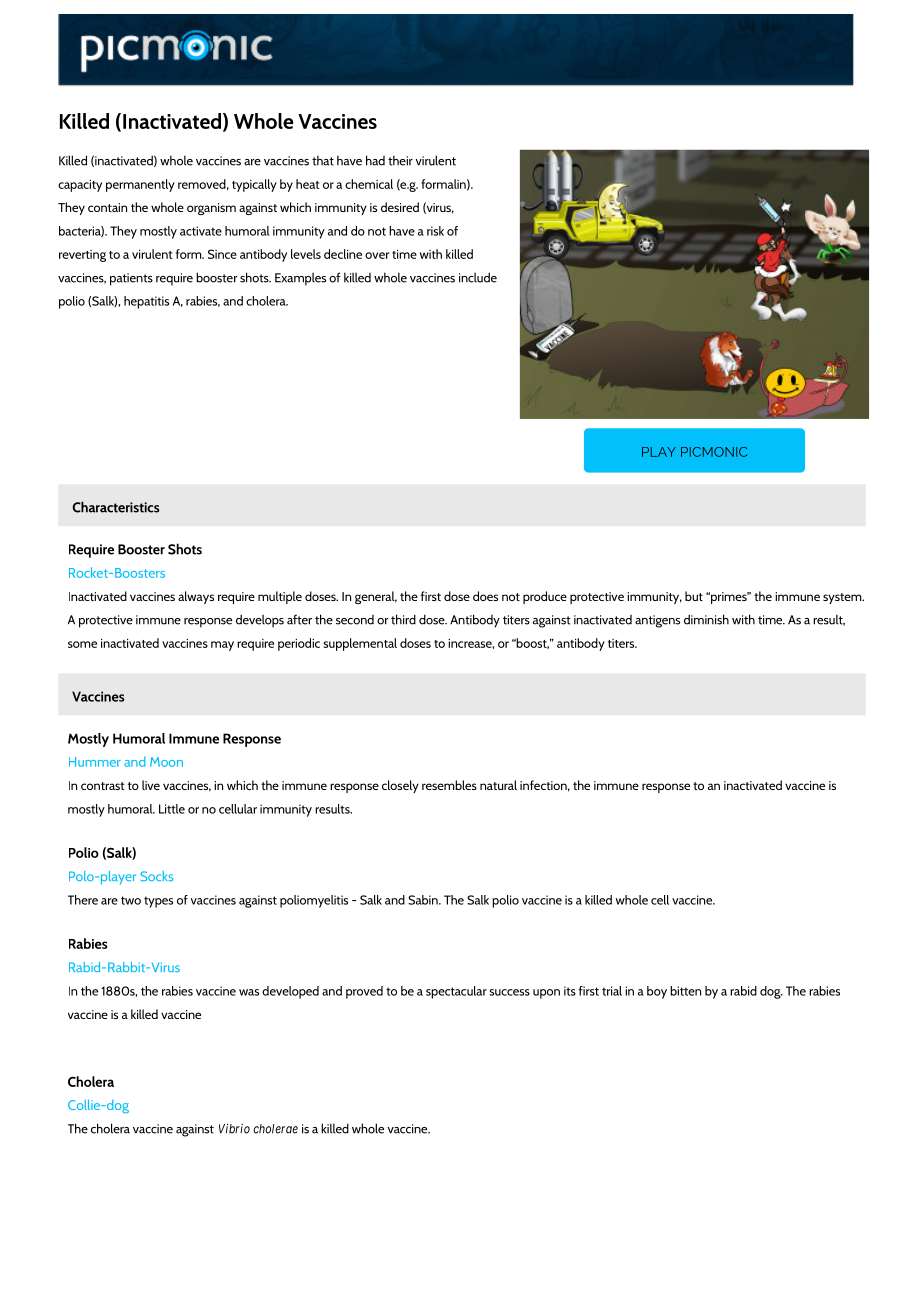 The height and width of the document is (1308, 924). Describe the element at coordinates (498, 785) in the document. I see `natural` at that location.
